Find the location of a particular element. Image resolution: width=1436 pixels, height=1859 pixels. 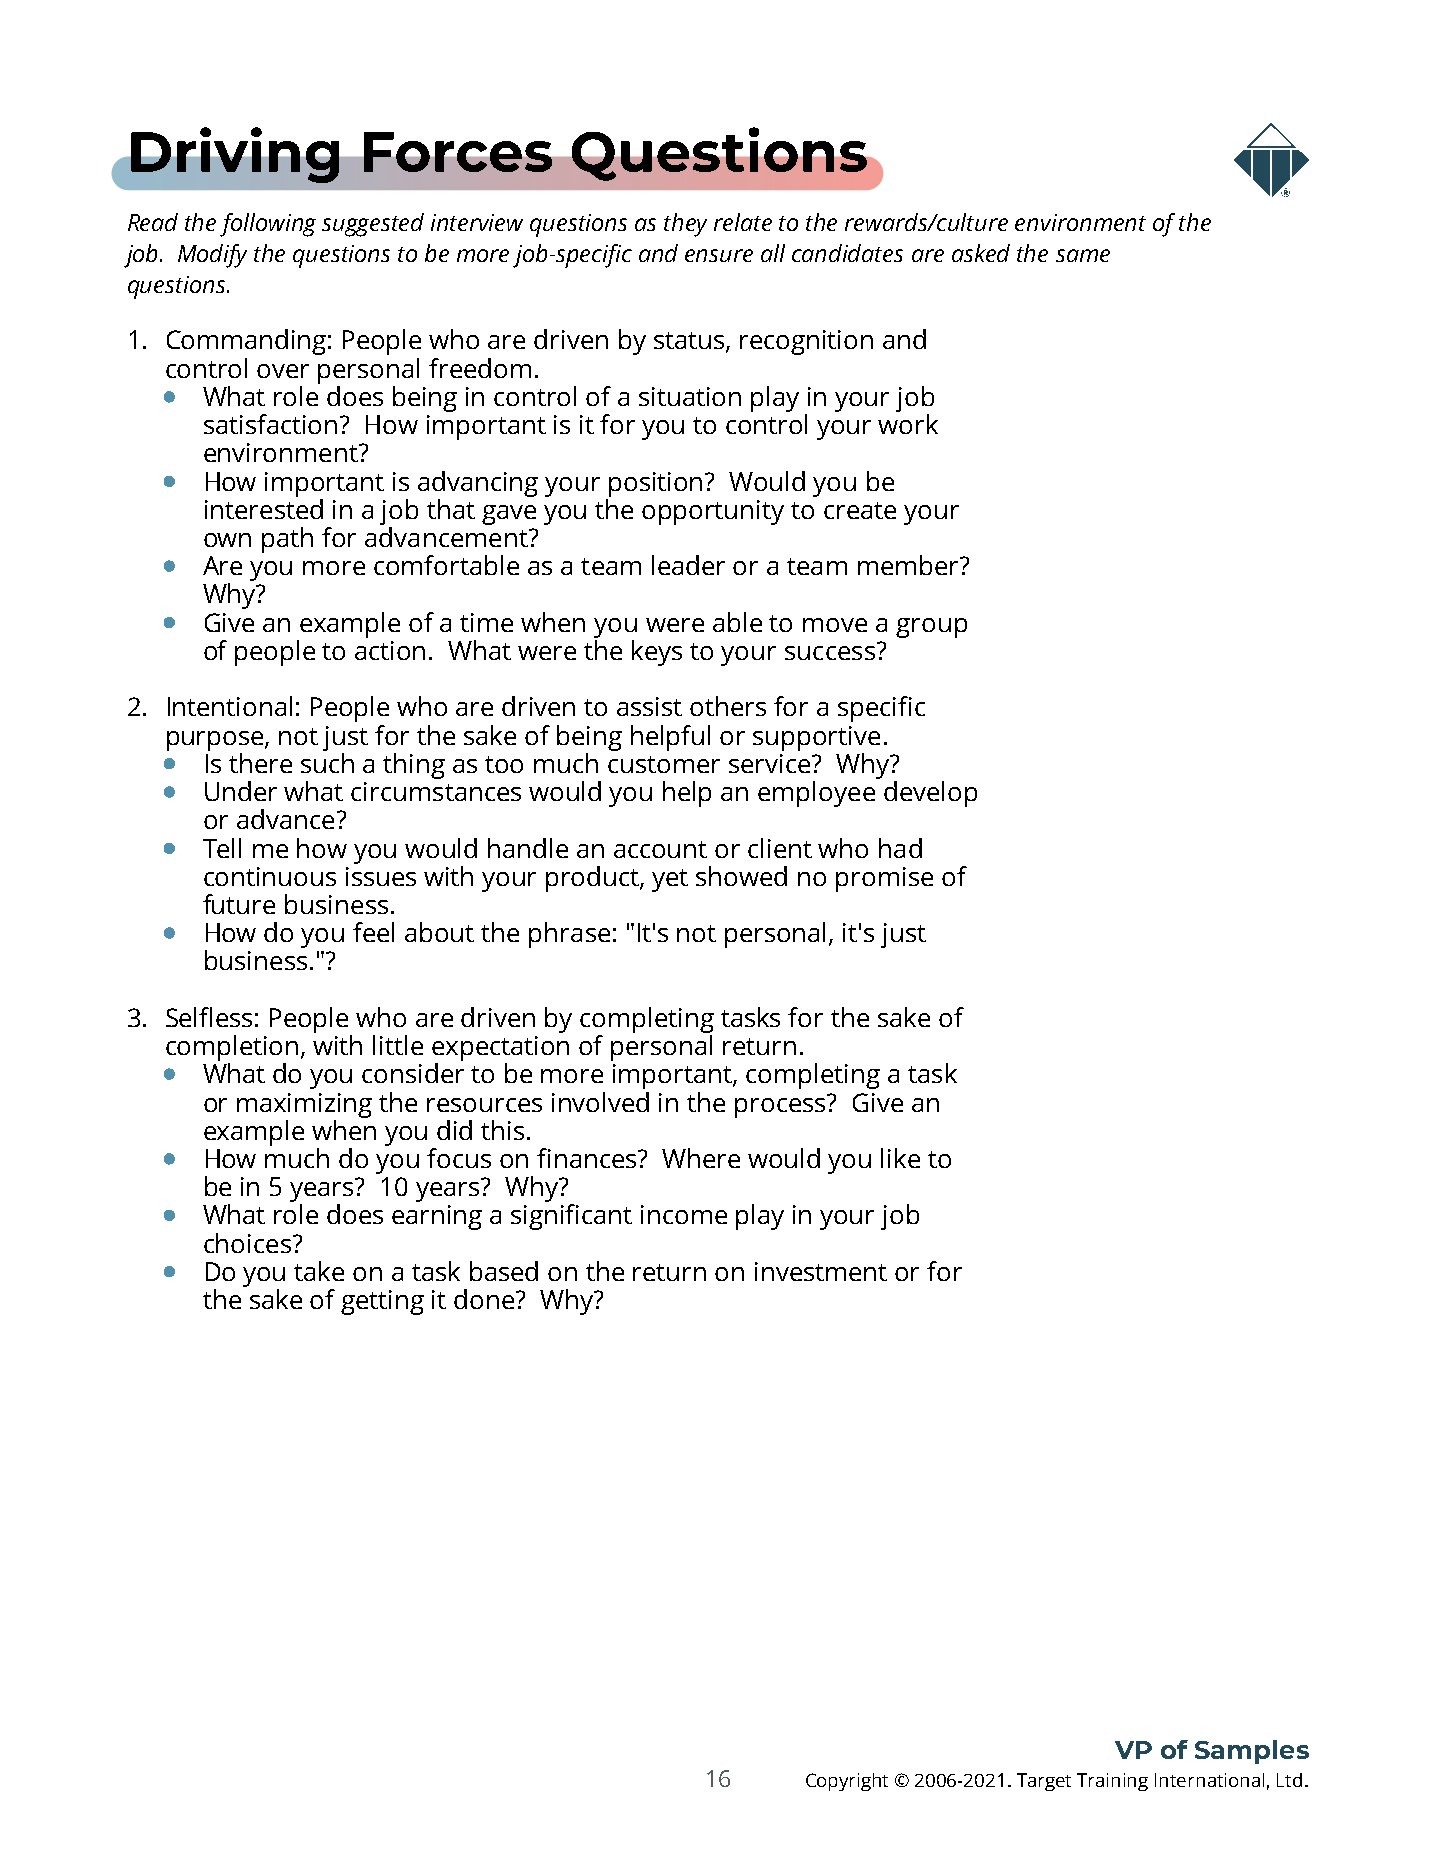

leader is located at coordinates (688, 565).
